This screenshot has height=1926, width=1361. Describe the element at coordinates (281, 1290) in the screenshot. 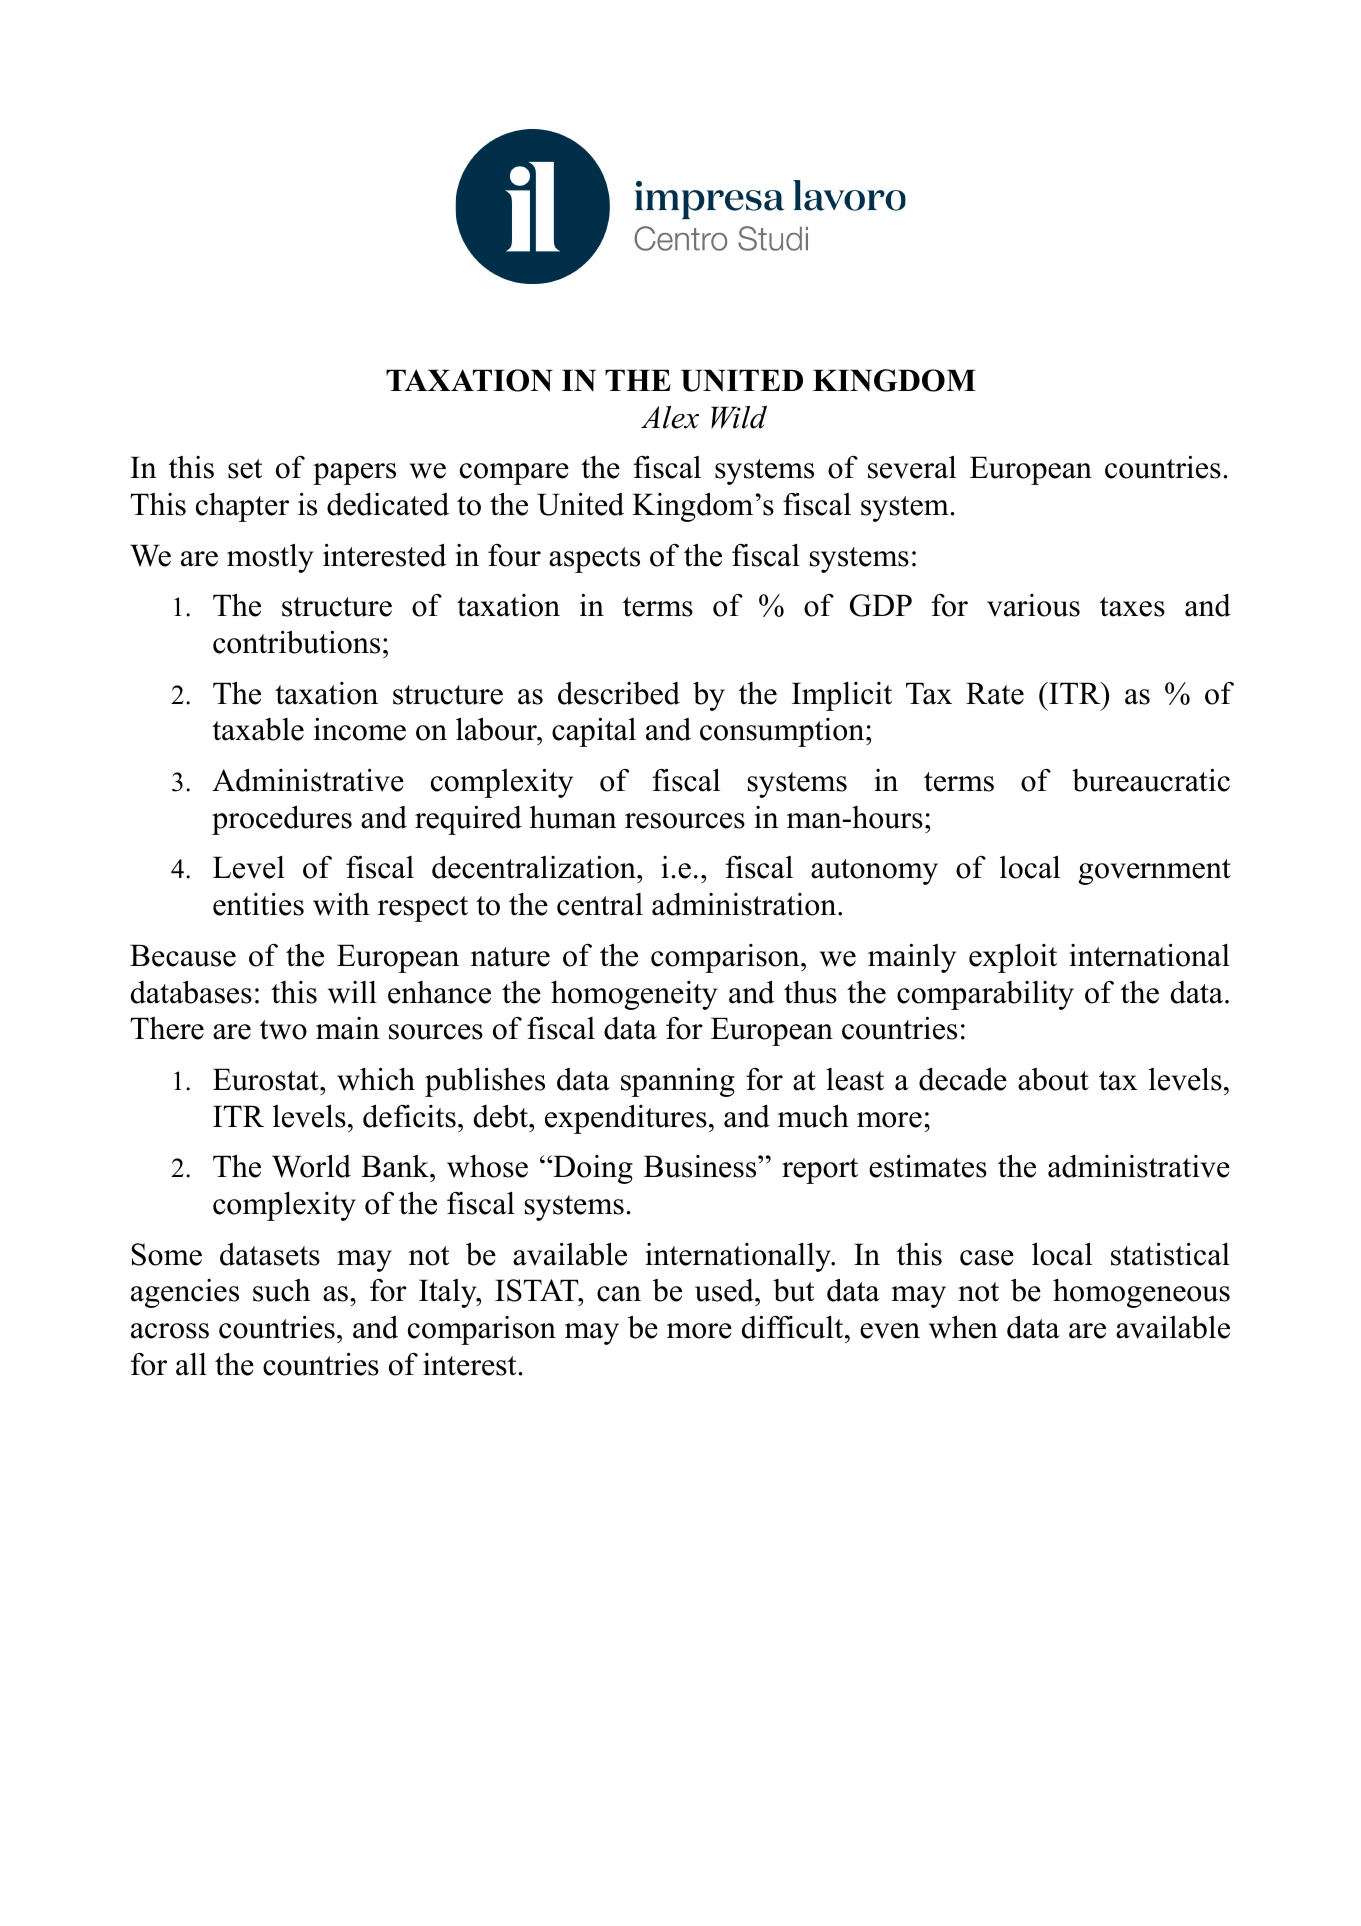

I see `such` at that location.
